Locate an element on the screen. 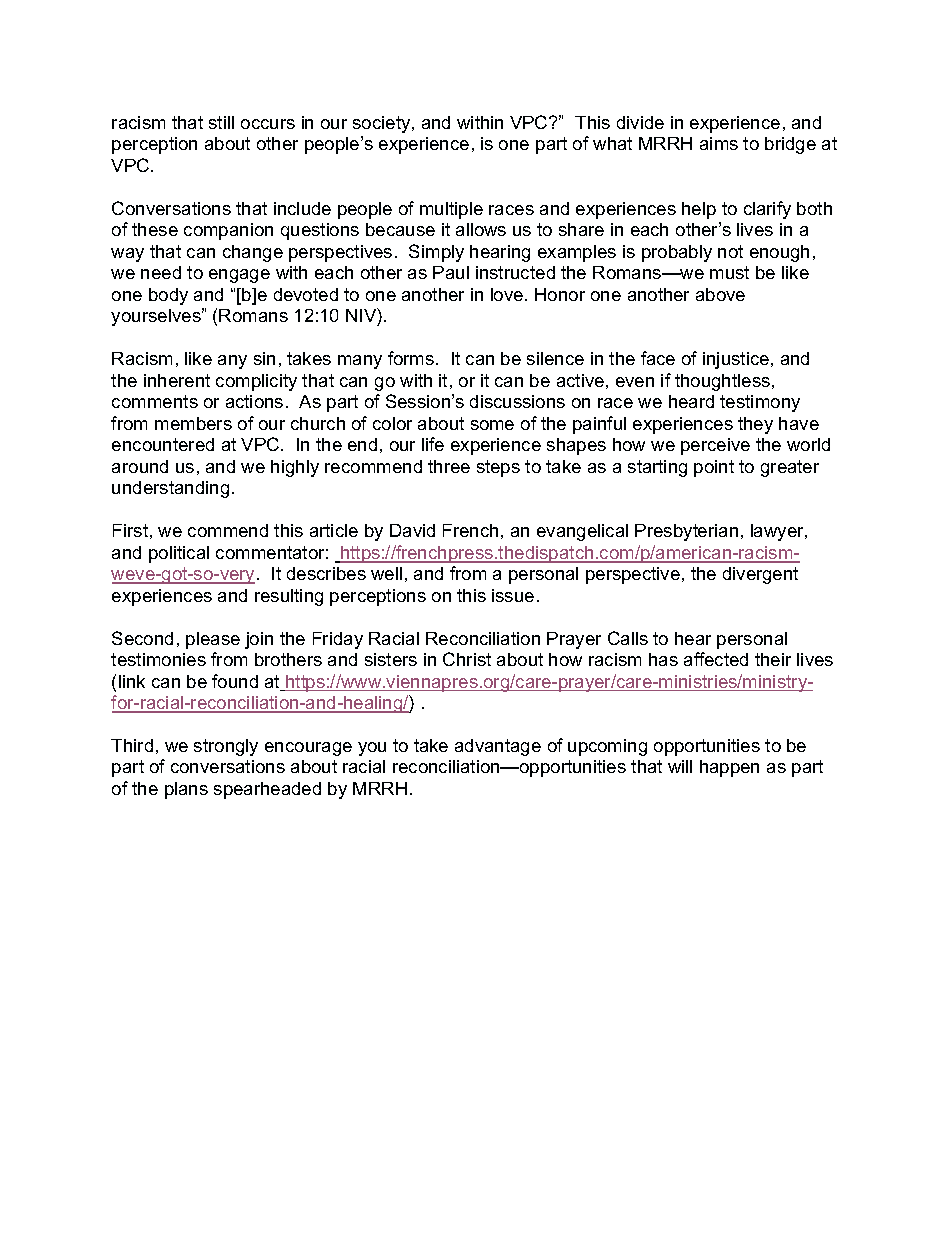 This screenshot has height=1233, width=952. understanding is located at coordinates (170, 489).
